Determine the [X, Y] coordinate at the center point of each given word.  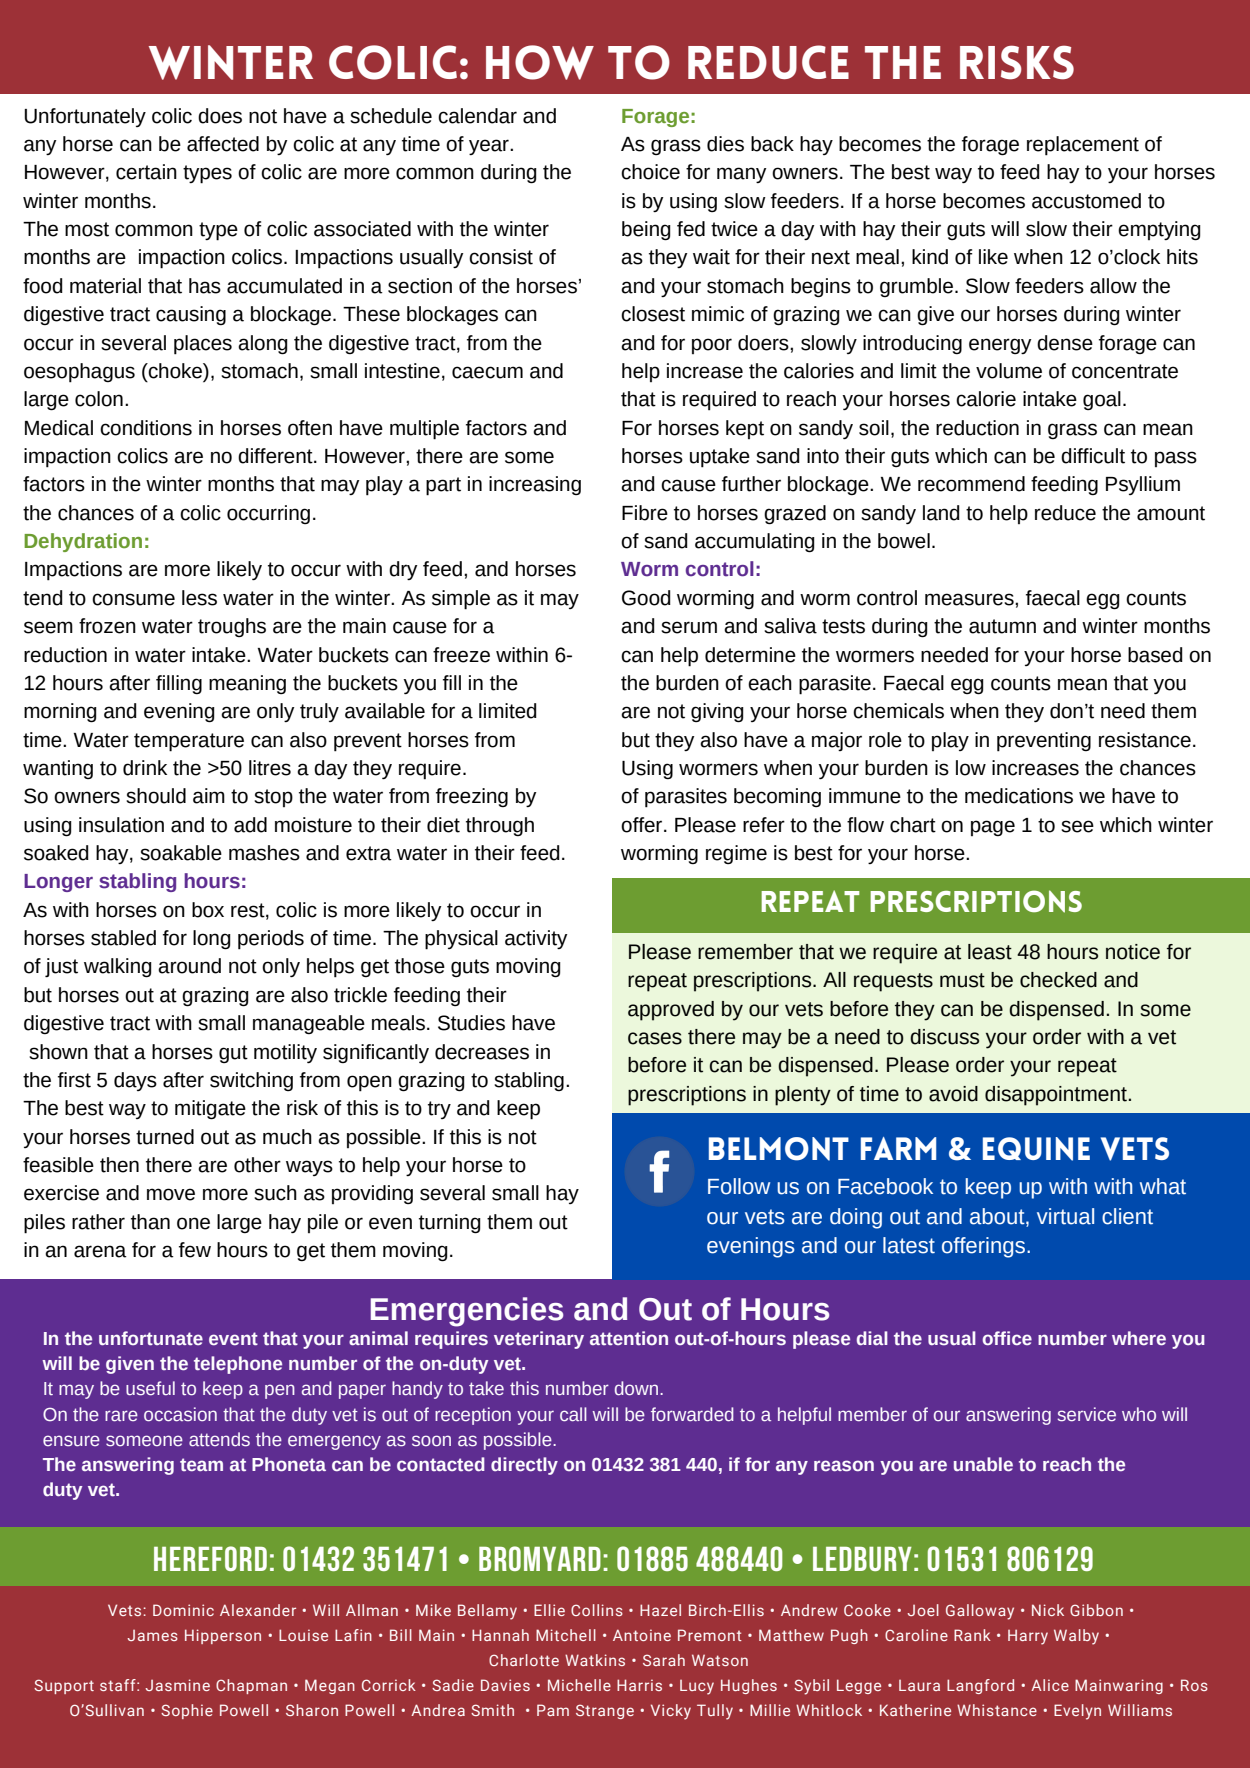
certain [146, 172]
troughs [232, 627]
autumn [1002, 626]
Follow [739, 1186]
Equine [1036, 1149]
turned [165, 1137]
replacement [1083, 146]
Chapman [251, 1686]
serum [689, 627]
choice [650, 172]
